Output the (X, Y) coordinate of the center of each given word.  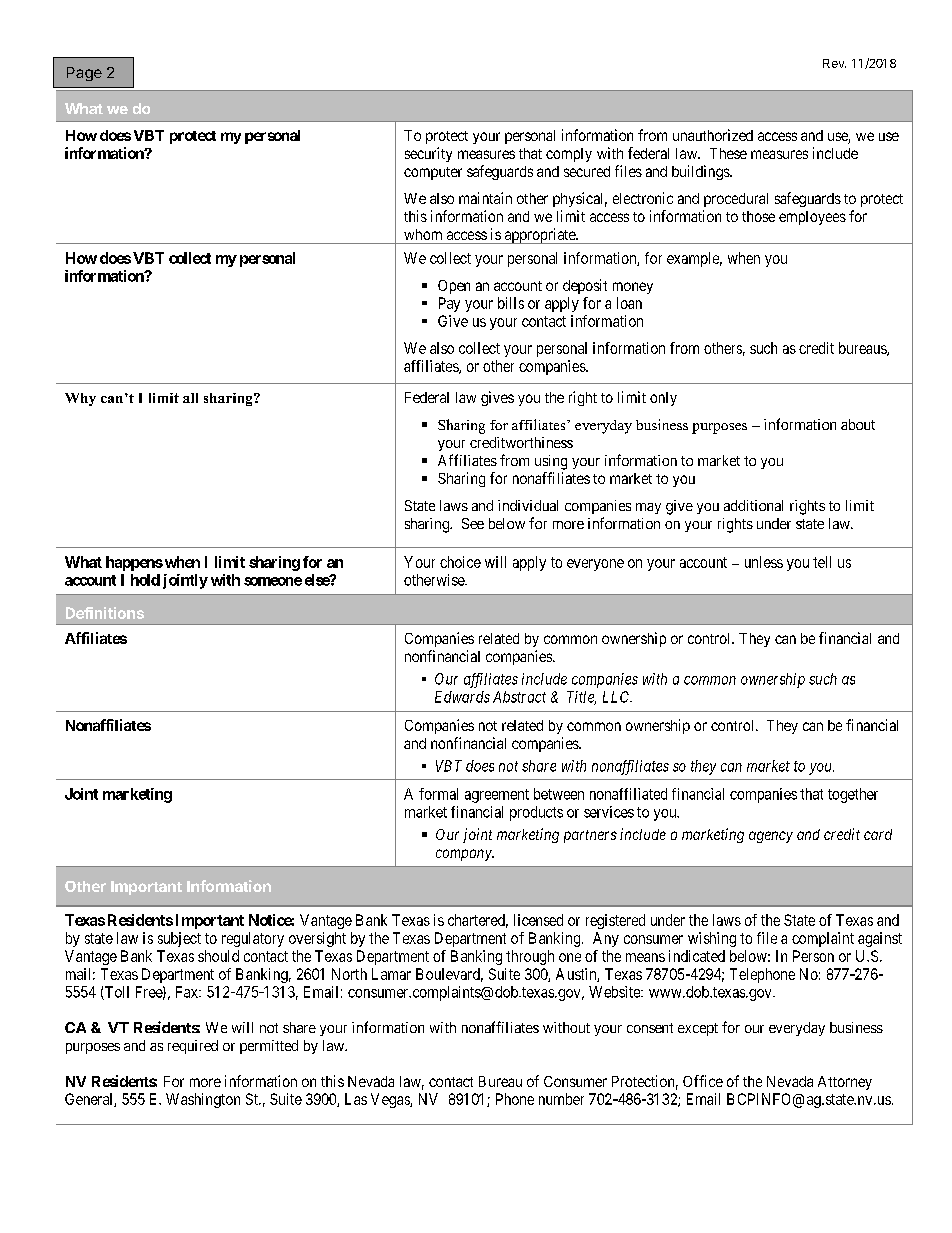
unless (764, 562)
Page (84, 74)
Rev (834, 63)
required (193, 1047)
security (428, 154)
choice (460, 562)
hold (145, 580)
